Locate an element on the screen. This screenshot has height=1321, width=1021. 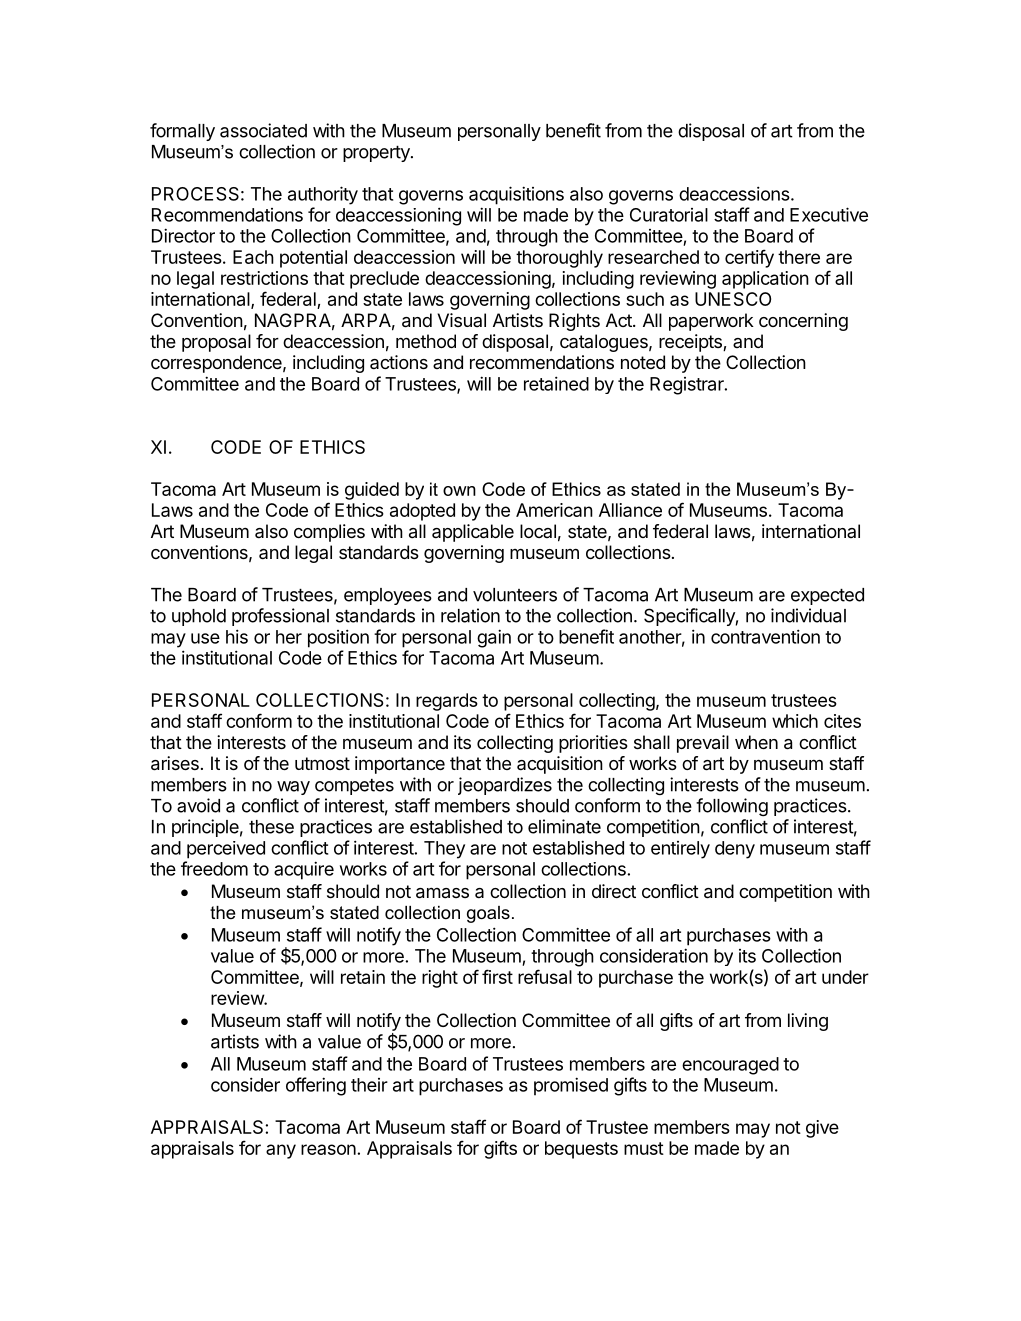
his is located at coordinates (237, 636).
